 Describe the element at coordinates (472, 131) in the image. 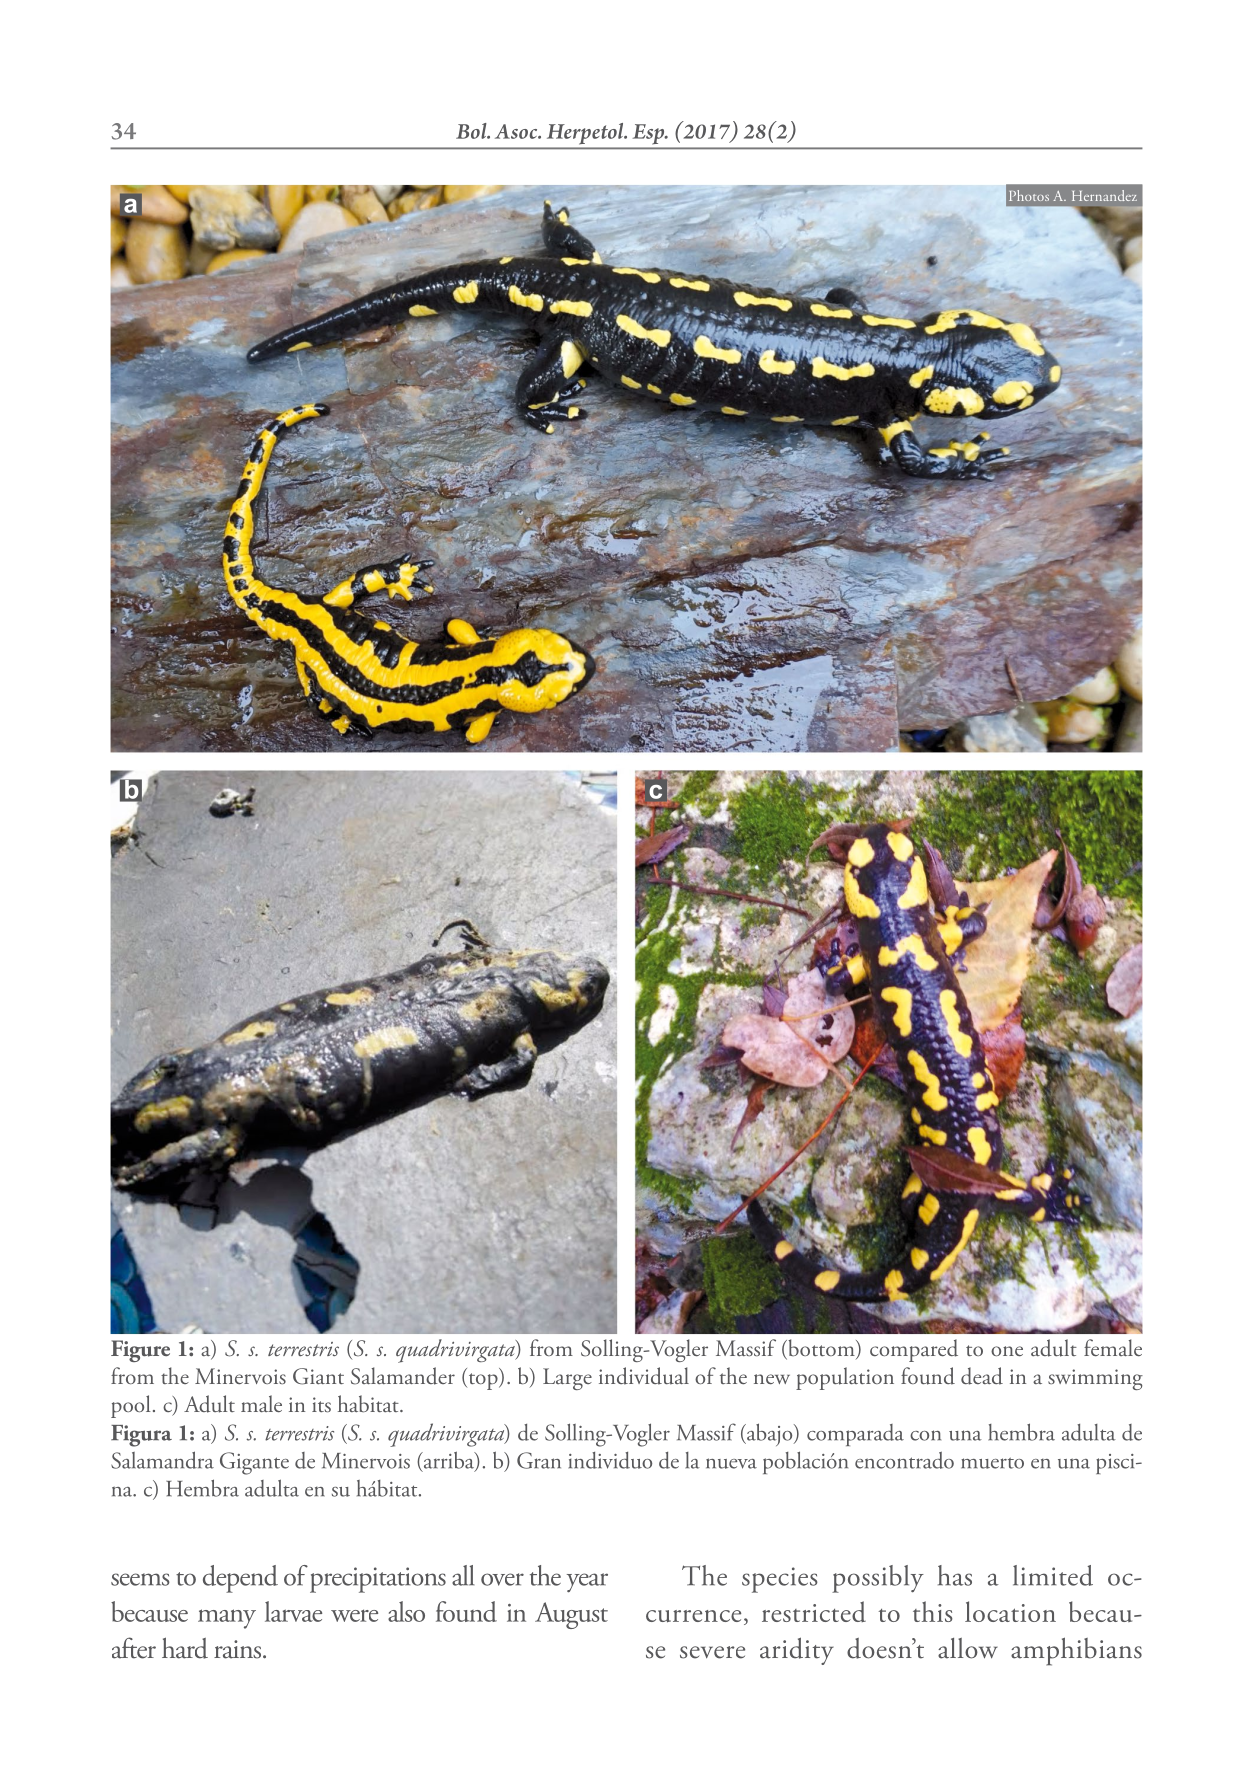

I see `Bol` at that location.
